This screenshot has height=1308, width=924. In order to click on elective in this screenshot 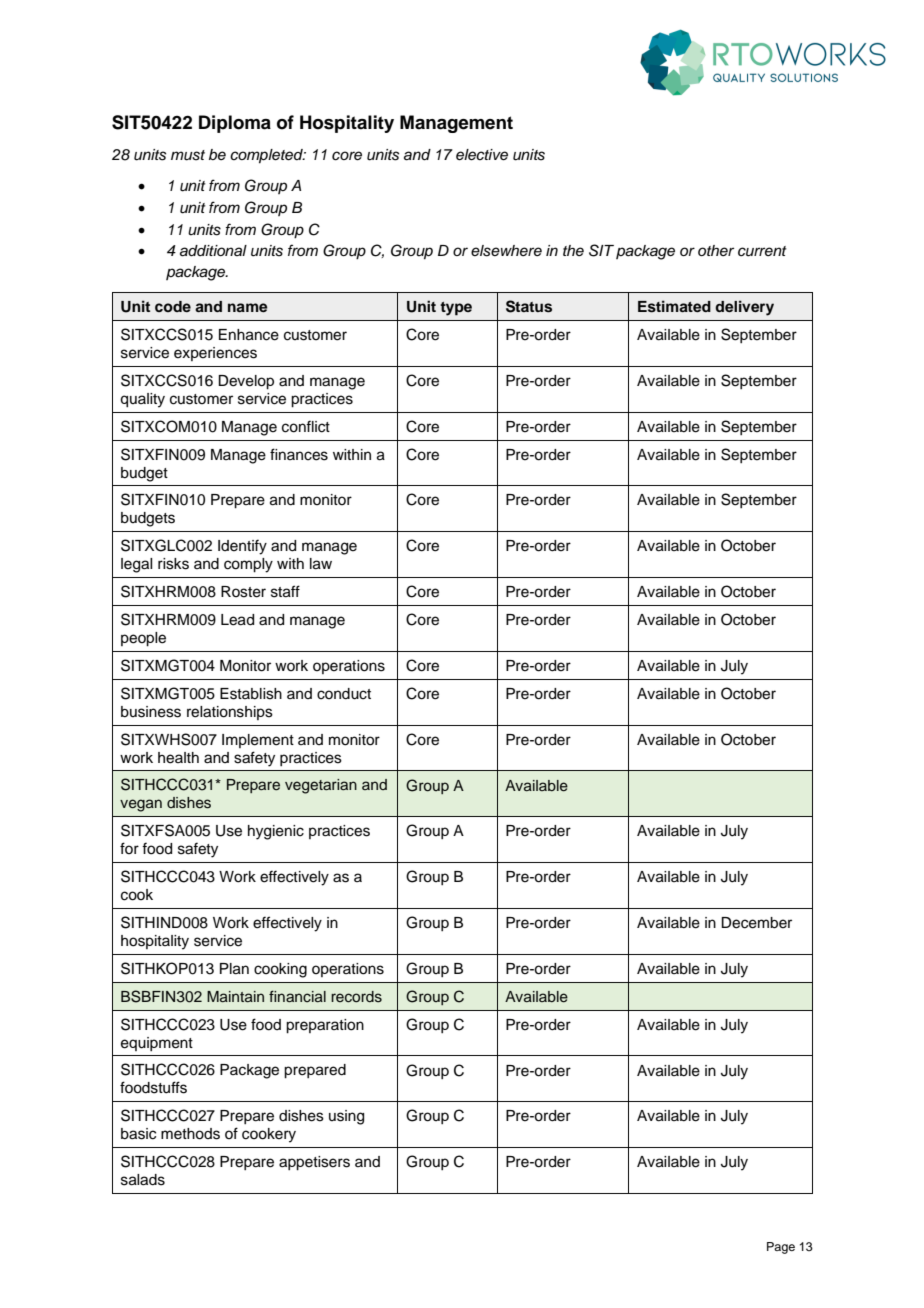, I will do `click(482, 155)`.
